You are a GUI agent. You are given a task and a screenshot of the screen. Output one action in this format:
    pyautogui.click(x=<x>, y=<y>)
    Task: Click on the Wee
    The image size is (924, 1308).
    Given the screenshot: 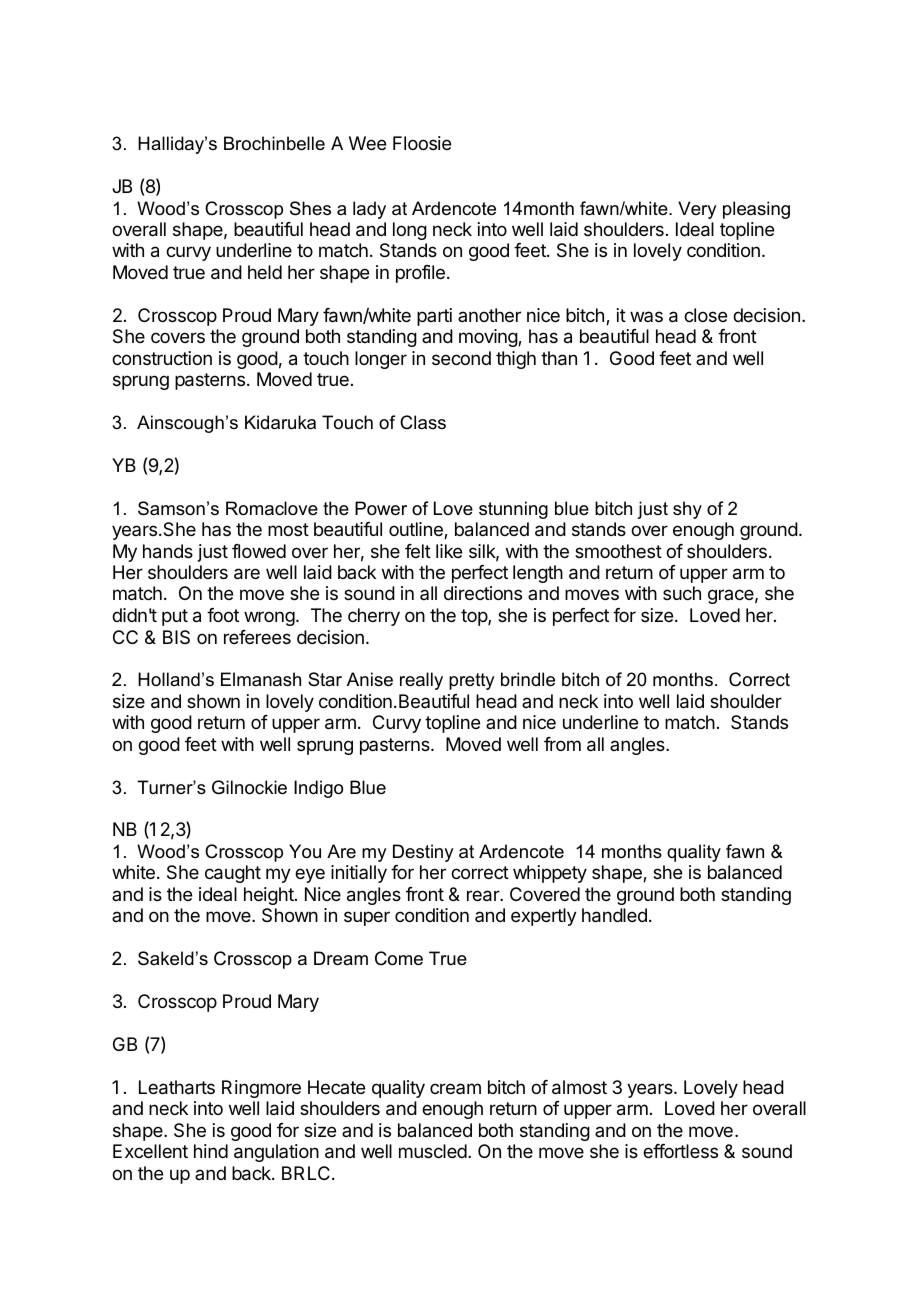 What is the action you would take?
    pyautogui.click(x=367, y=143)
